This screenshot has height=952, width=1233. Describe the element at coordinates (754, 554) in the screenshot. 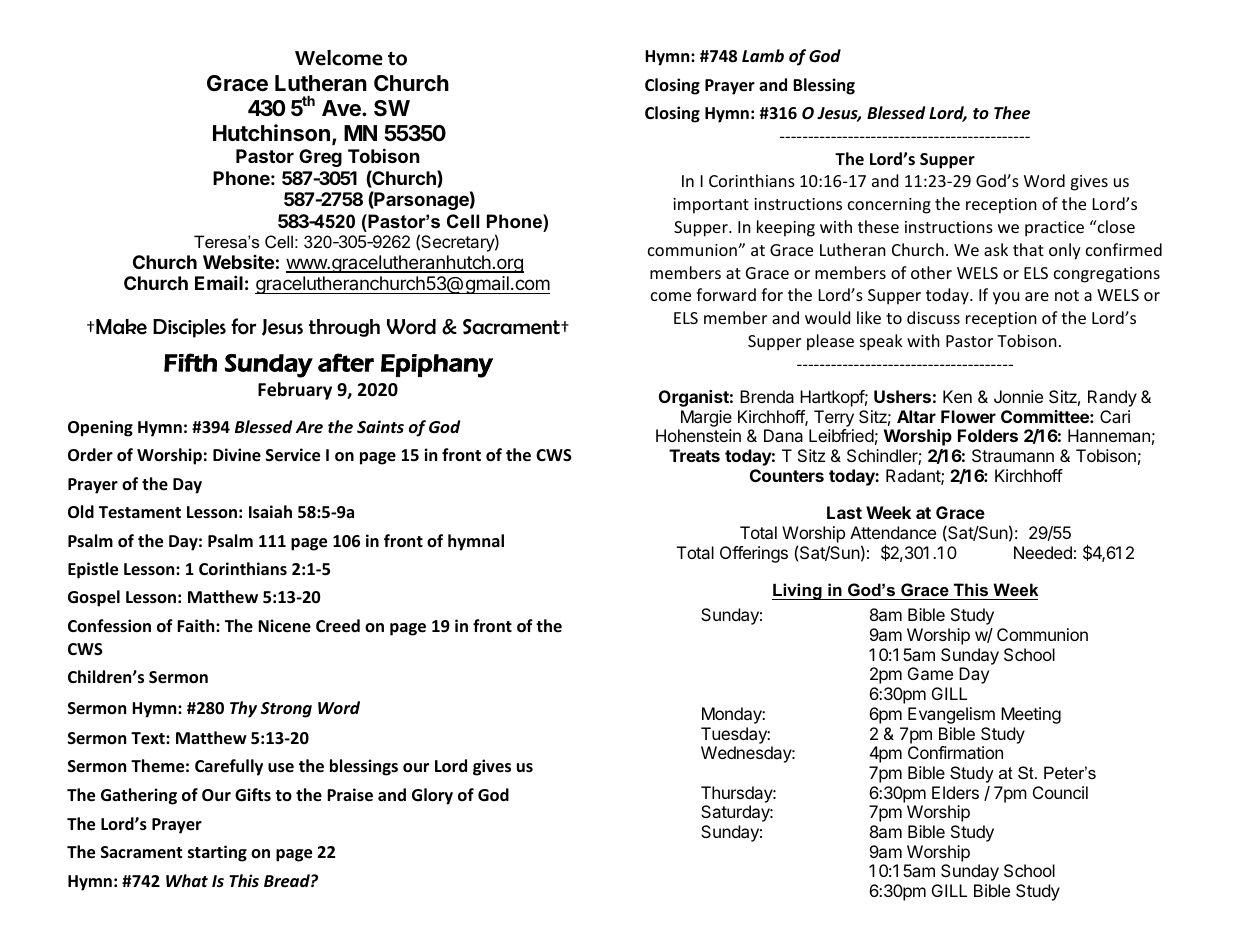

I see `Offerings` at that location.
